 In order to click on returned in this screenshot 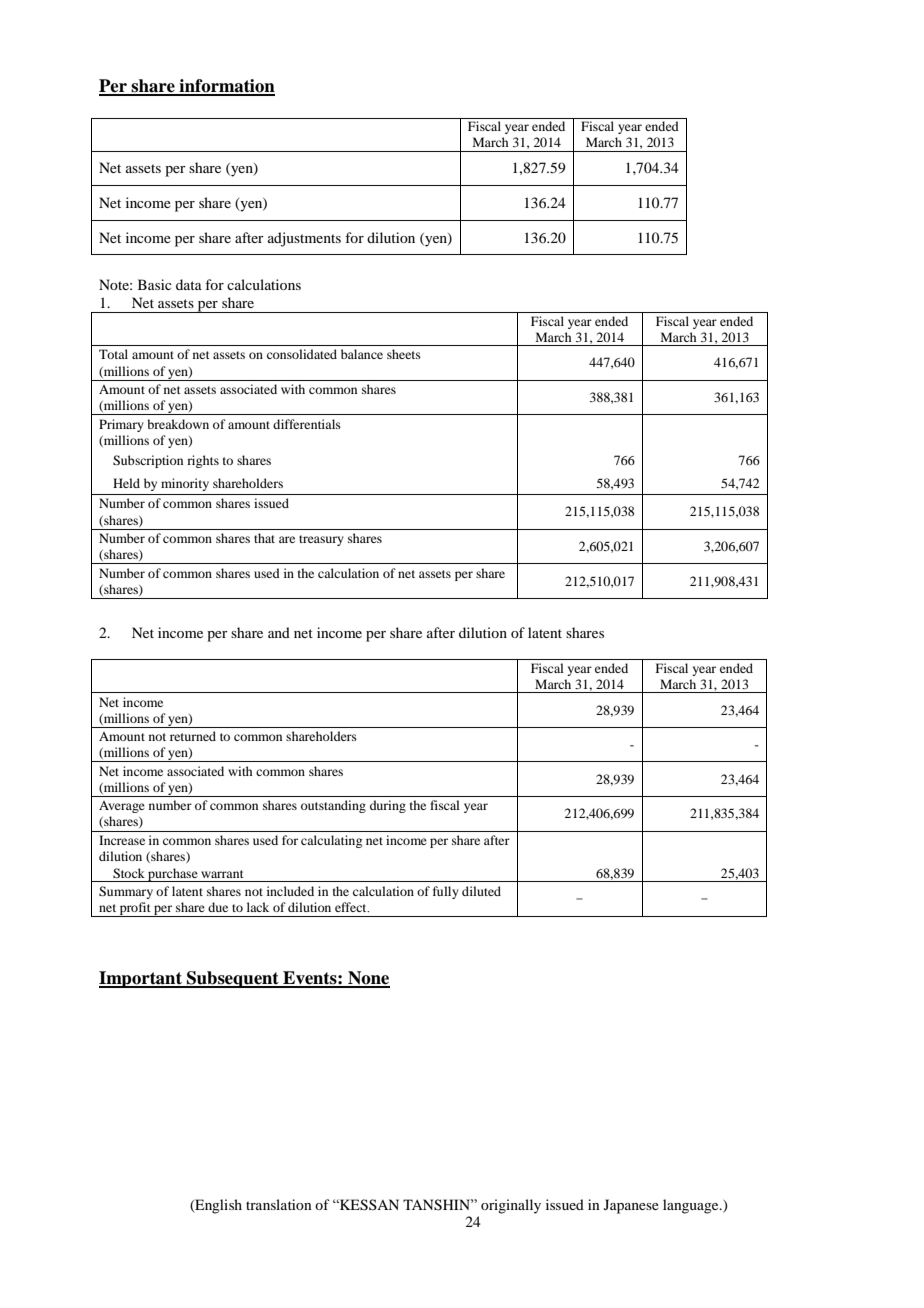, I will do `click(193, 736)`.
